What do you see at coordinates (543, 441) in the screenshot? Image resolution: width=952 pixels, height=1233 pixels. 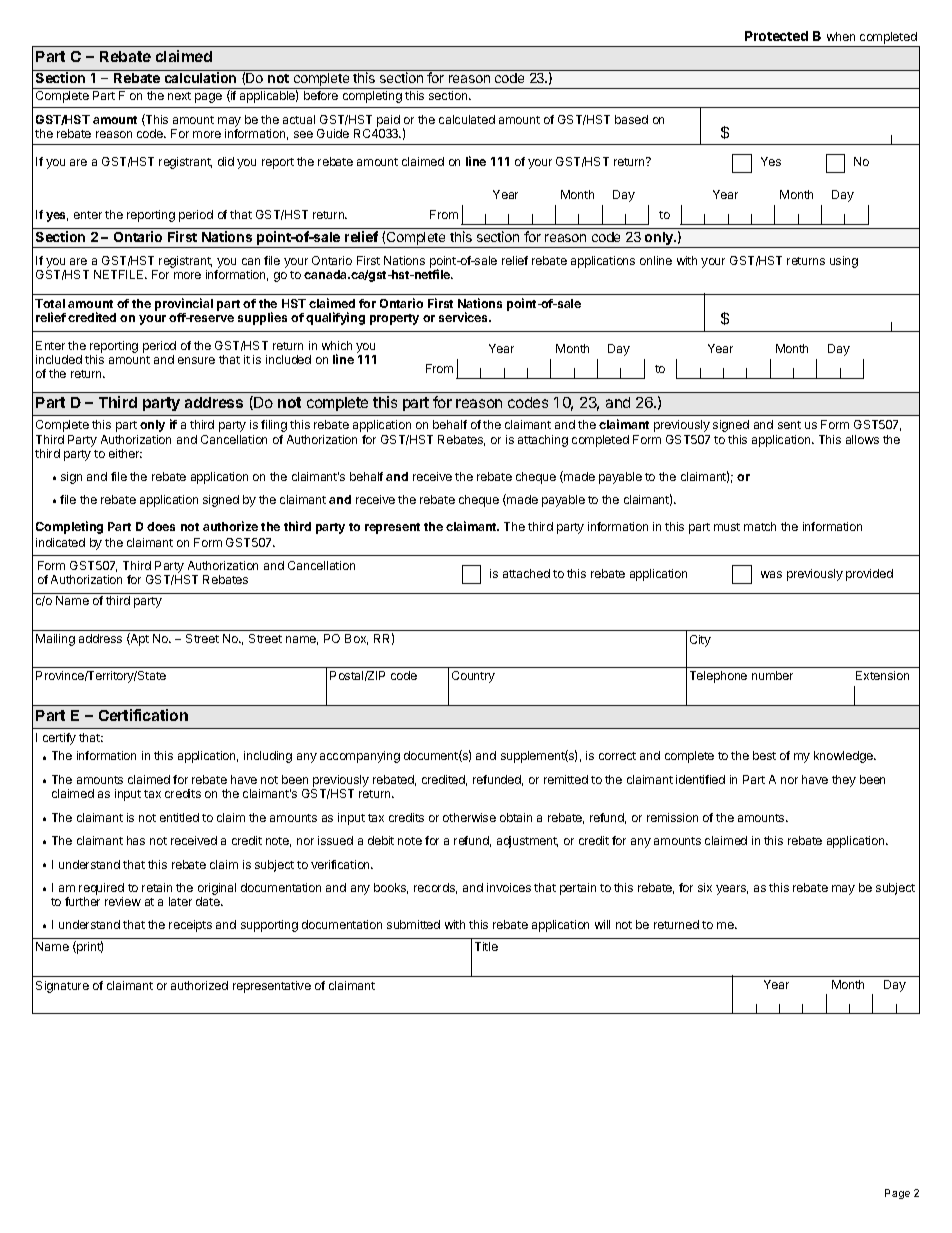 I see `attaching` at bounding box center [543, 441].
